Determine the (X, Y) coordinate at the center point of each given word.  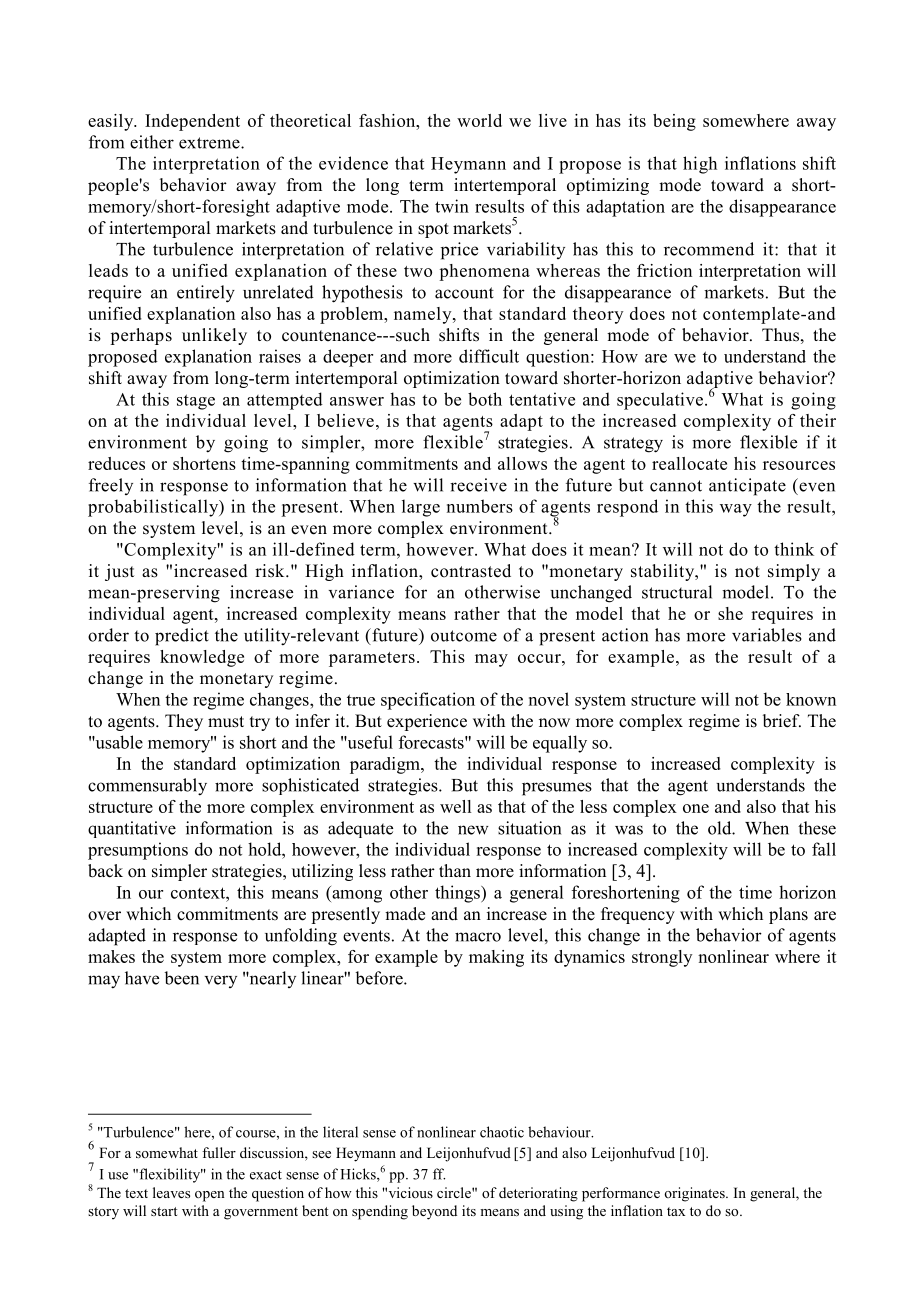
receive (478, 485)
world (479, 120)
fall (824, 849)
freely (111, 486)
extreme (210, 143)
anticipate (747, 487)
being (674, 122)
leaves (171, 1192)
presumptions (138, 851)
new (473, 830)
